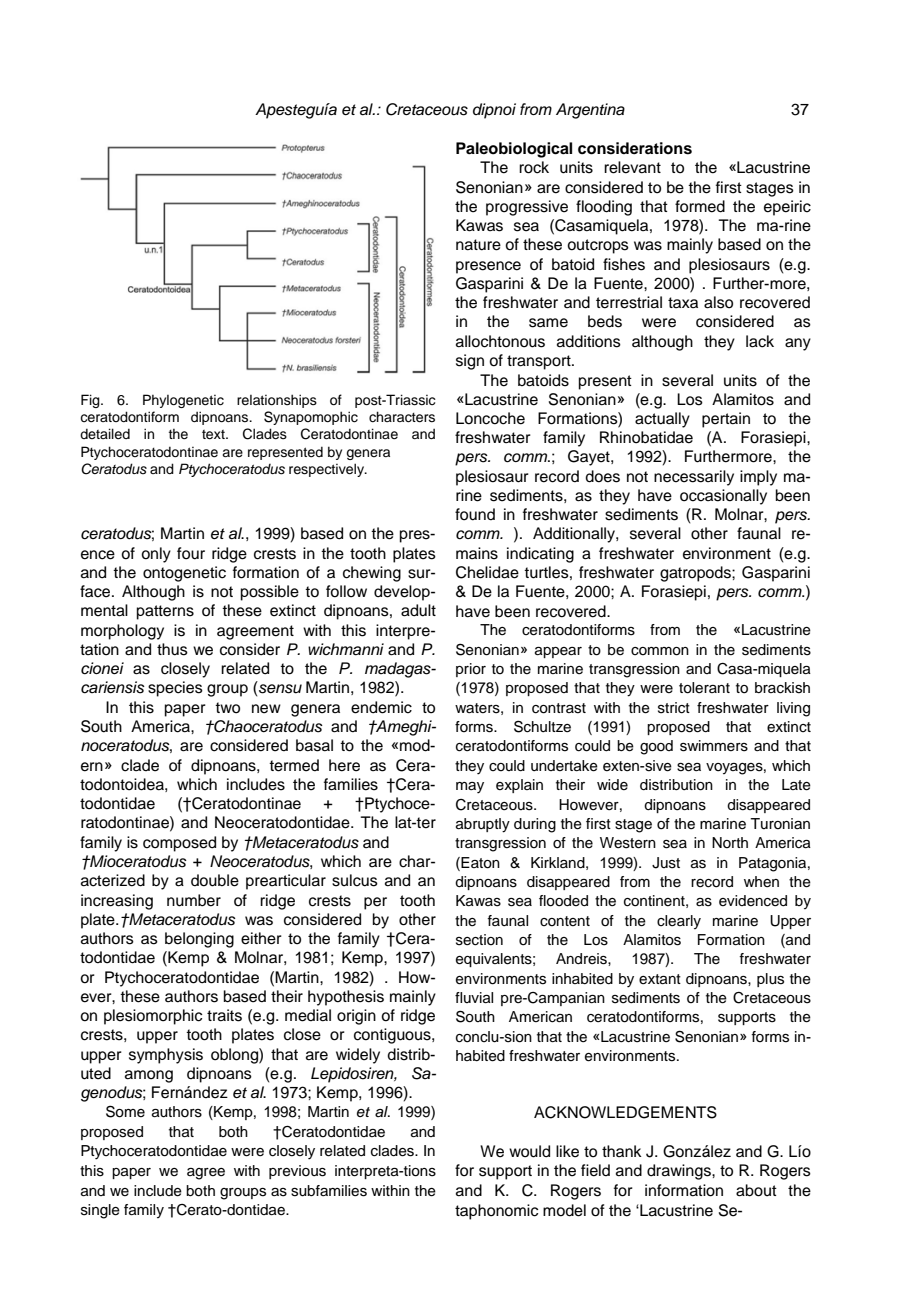 This screenshot has height=1316, width=911. What do you see at coordinates (471, 670) in the screenshot?
I see `prior` at bounding box center [471, 670].
